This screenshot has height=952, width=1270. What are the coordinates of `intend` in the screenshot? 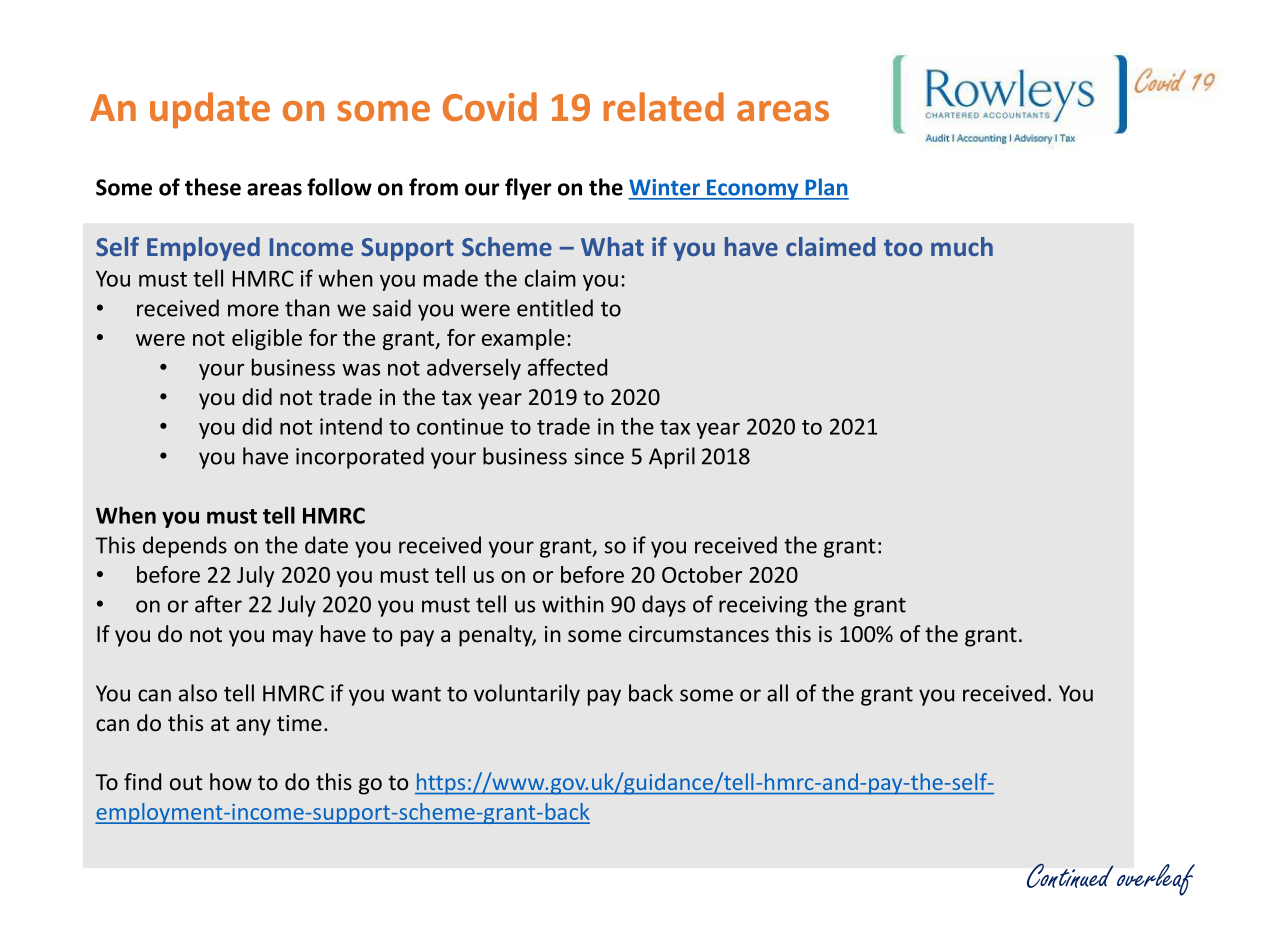 It's located at (351, 426).
